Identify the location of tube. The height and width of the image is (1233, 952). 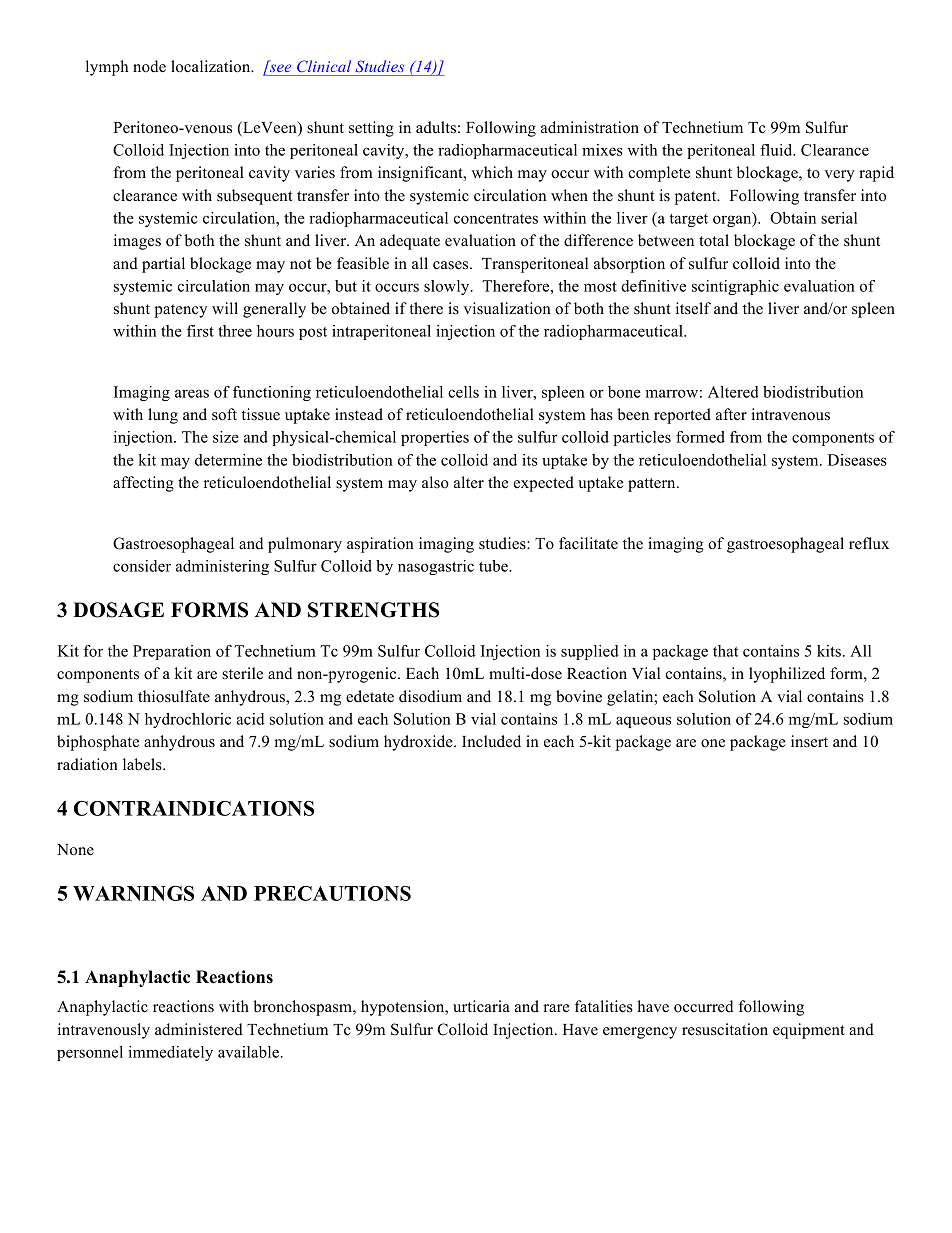
(494, 566).
